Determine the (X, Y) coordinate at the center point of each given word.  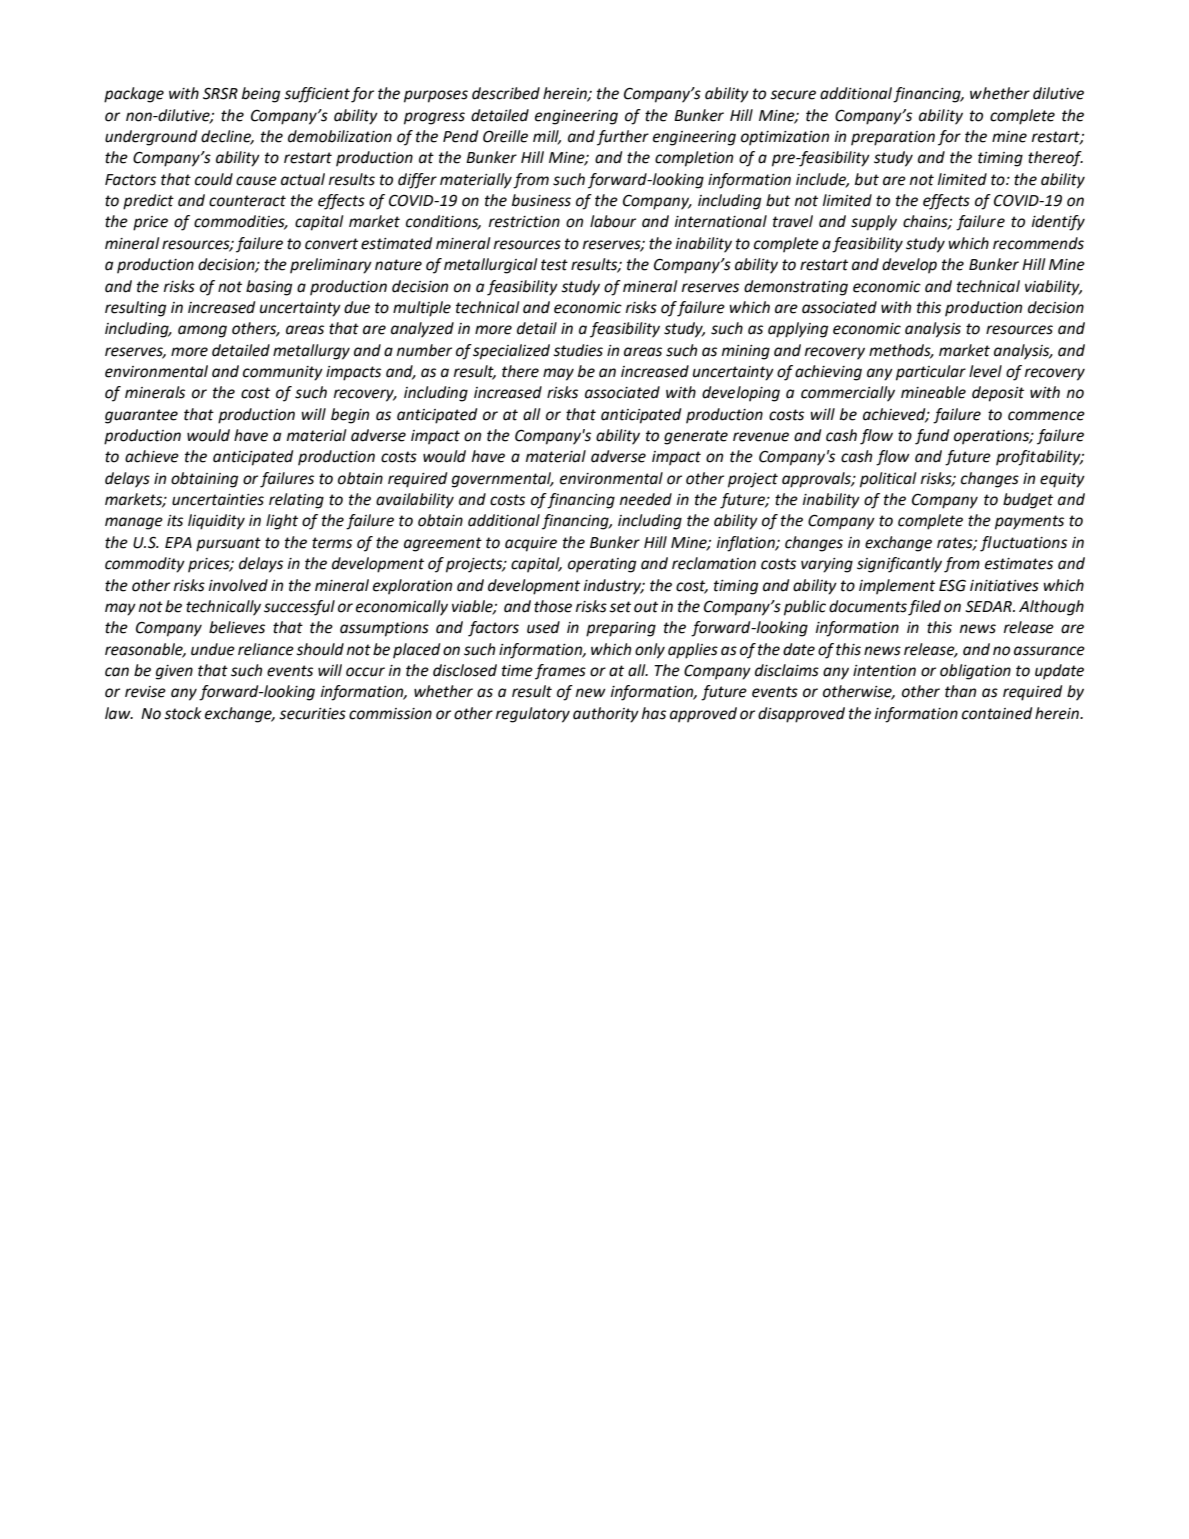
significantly (899, 565)
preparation (893, 138)
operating (602, 565)
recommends (1038, 243)
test (554, 265)
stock (183, 713)
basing (269, 288)
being (261, 95)
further (623, 138)
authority (606, 715)
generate (696, 437)
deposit (998, 394)
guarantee (141, 416)
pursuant (228, 544)
